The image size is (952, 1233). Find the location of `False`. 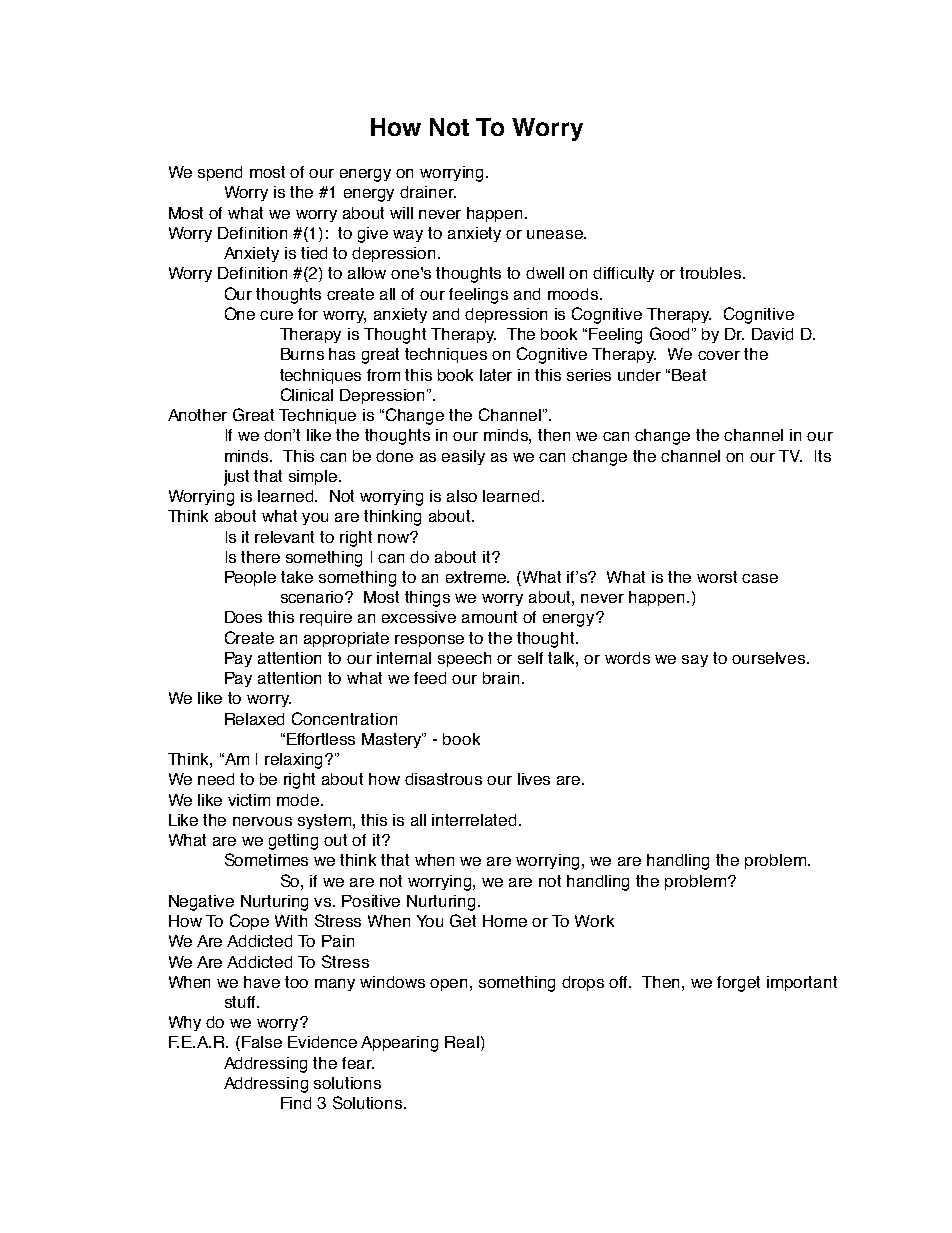

False is located at coordinates (262, 1042).
